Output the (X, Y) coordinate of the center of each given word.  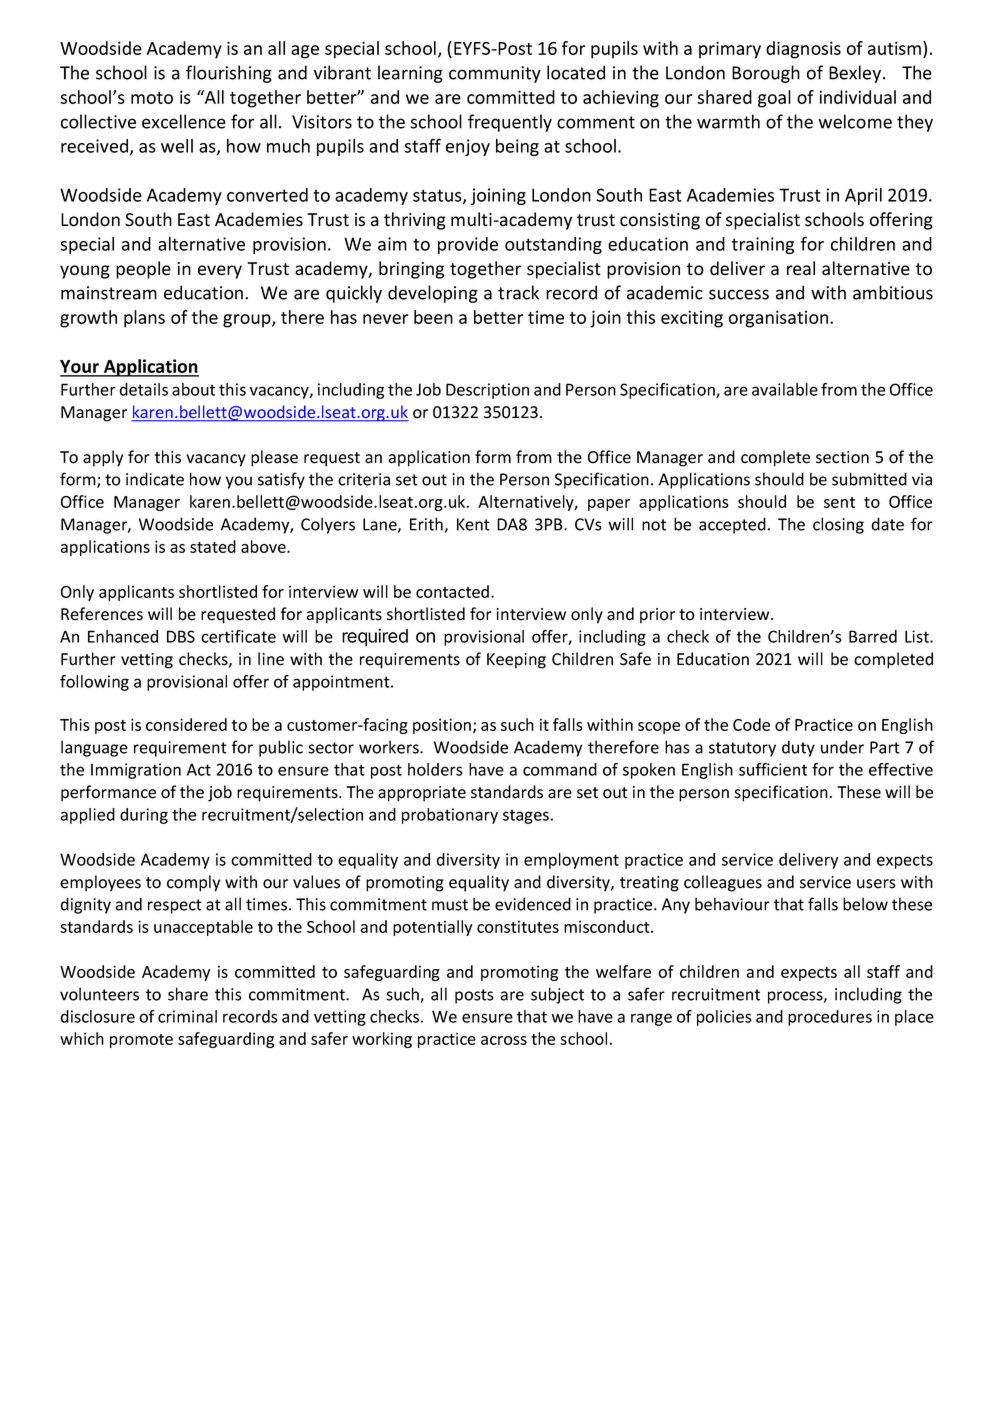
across (504, 1040)
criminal (187, 1016)
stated (213, 546)
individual (857, 97)
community (495, 74)
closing (838, 525)
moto (152, 98)
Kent (473, 524)
